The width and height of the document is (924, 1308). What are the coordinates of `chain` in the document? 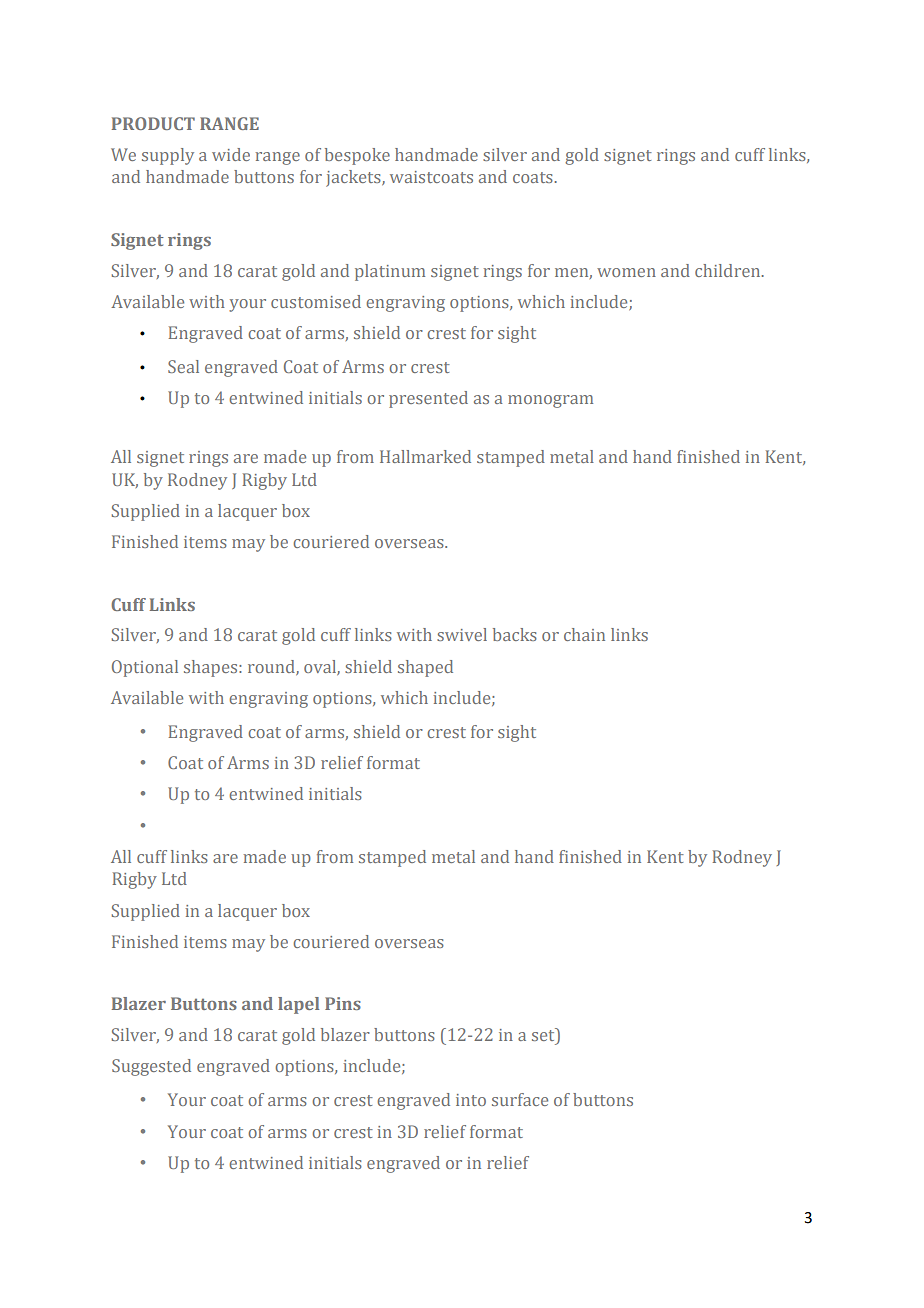 It's located at (584, 634).
